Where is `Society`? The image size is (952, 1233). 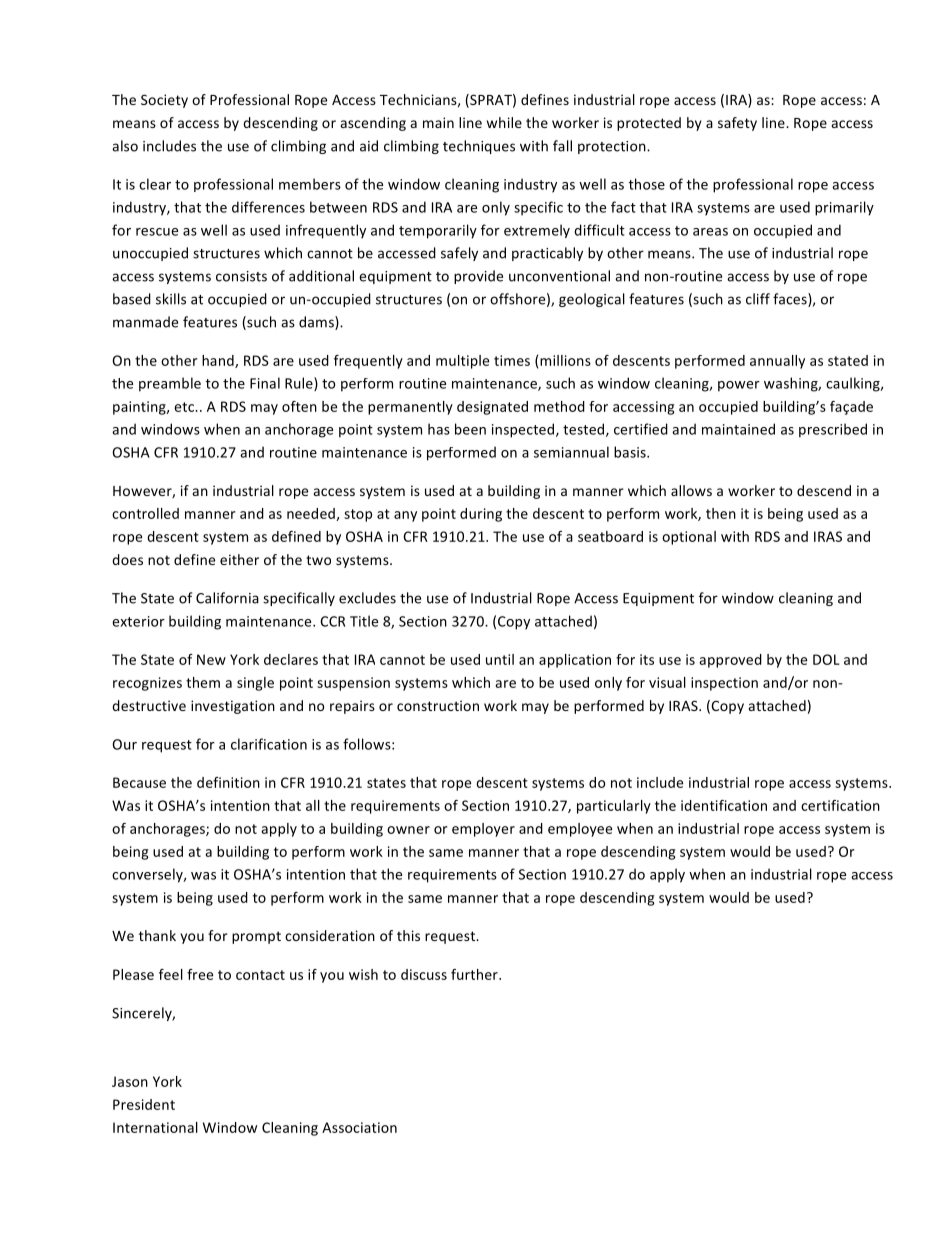 Society is located at coordinates (164, 101).
